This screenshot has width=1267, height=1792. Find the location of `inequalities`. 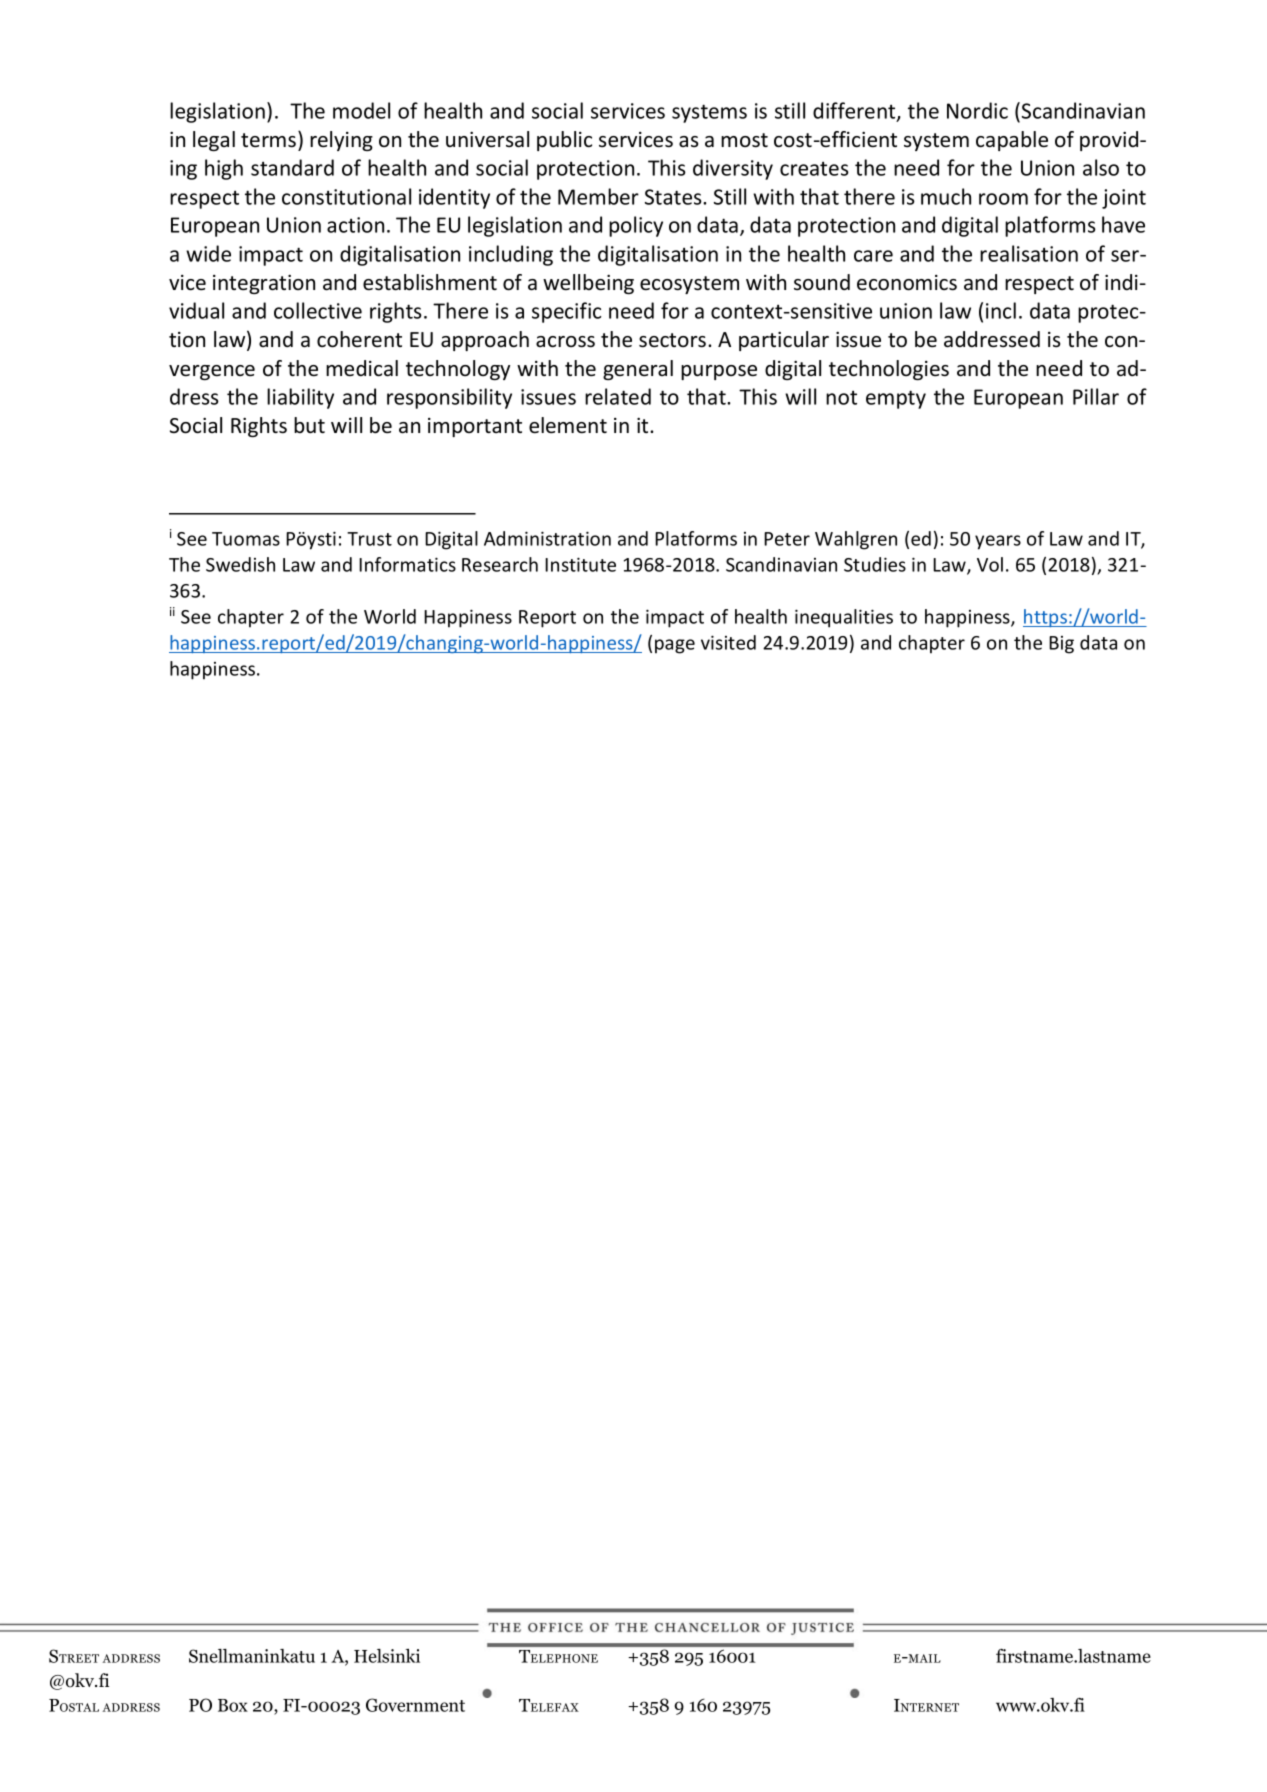

inequalities is located at coordinates (844, 618).
